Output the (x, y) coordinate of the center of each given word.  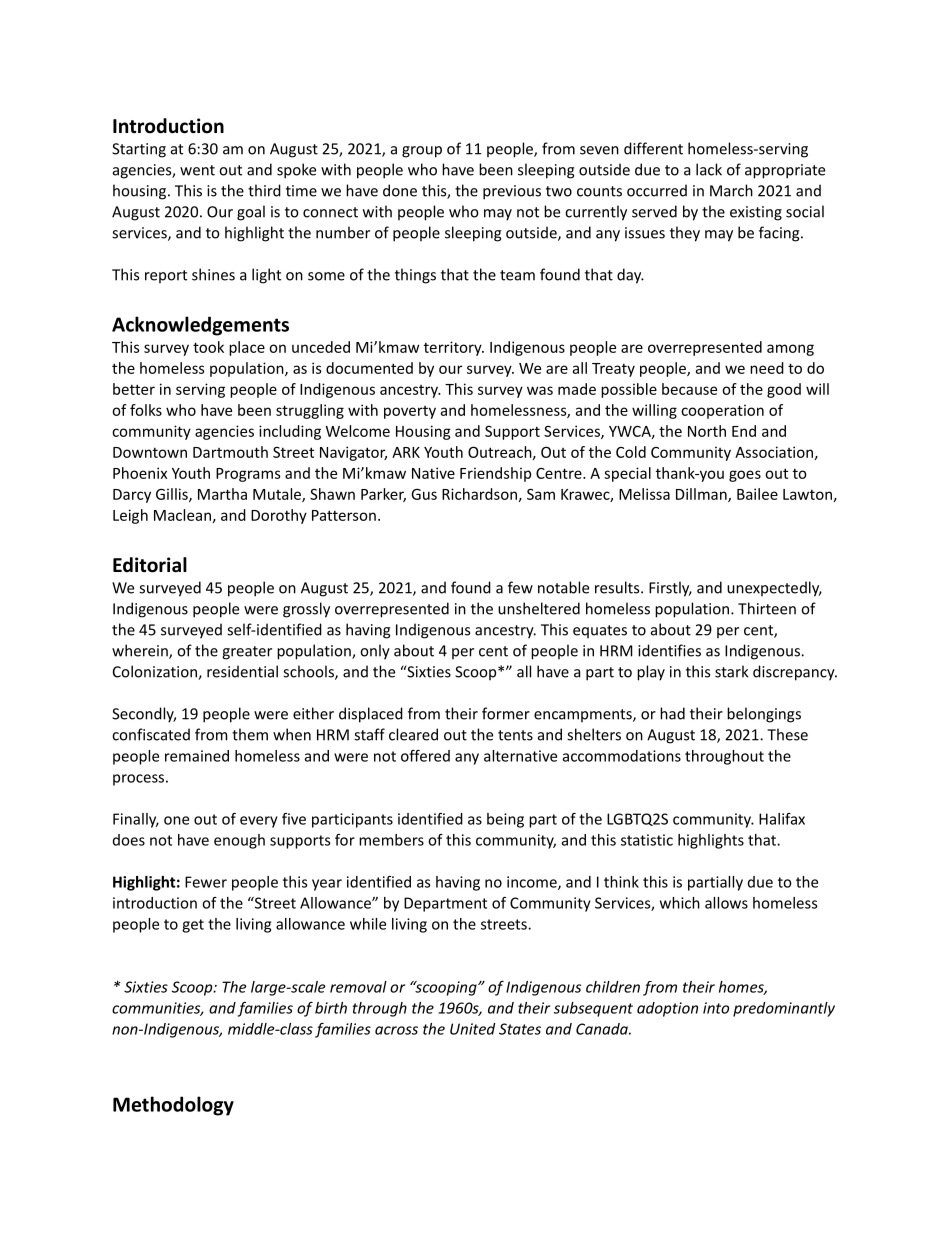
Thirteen (767, 608)
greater (247, 653)
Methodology (173, 1106)
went (197, 170)
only (375, 652)
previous (512, 192)
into (716, 1008)
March (731, 190)
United (472, 1029)
